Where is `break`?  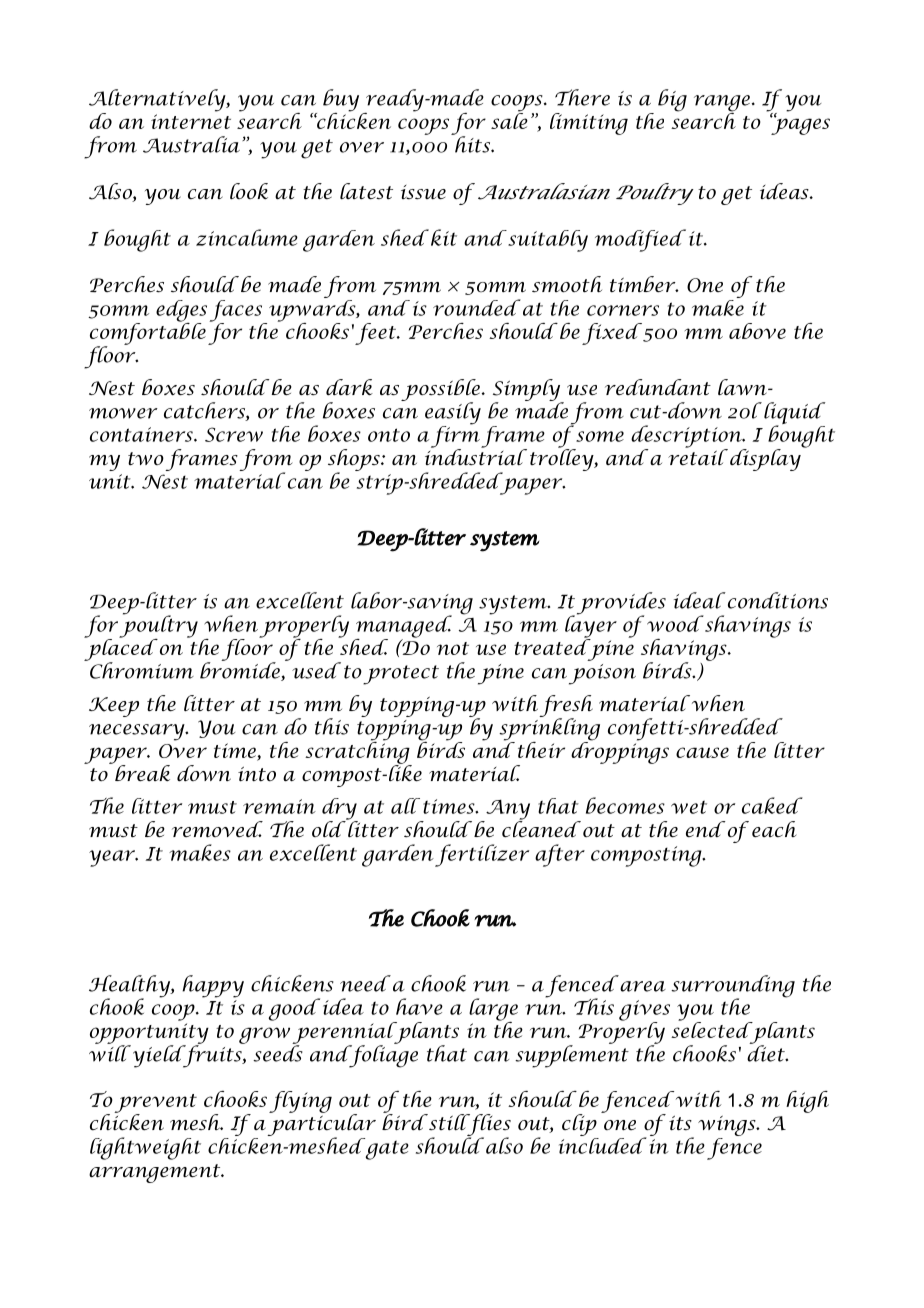
break is located at coordinates (142, 773).
